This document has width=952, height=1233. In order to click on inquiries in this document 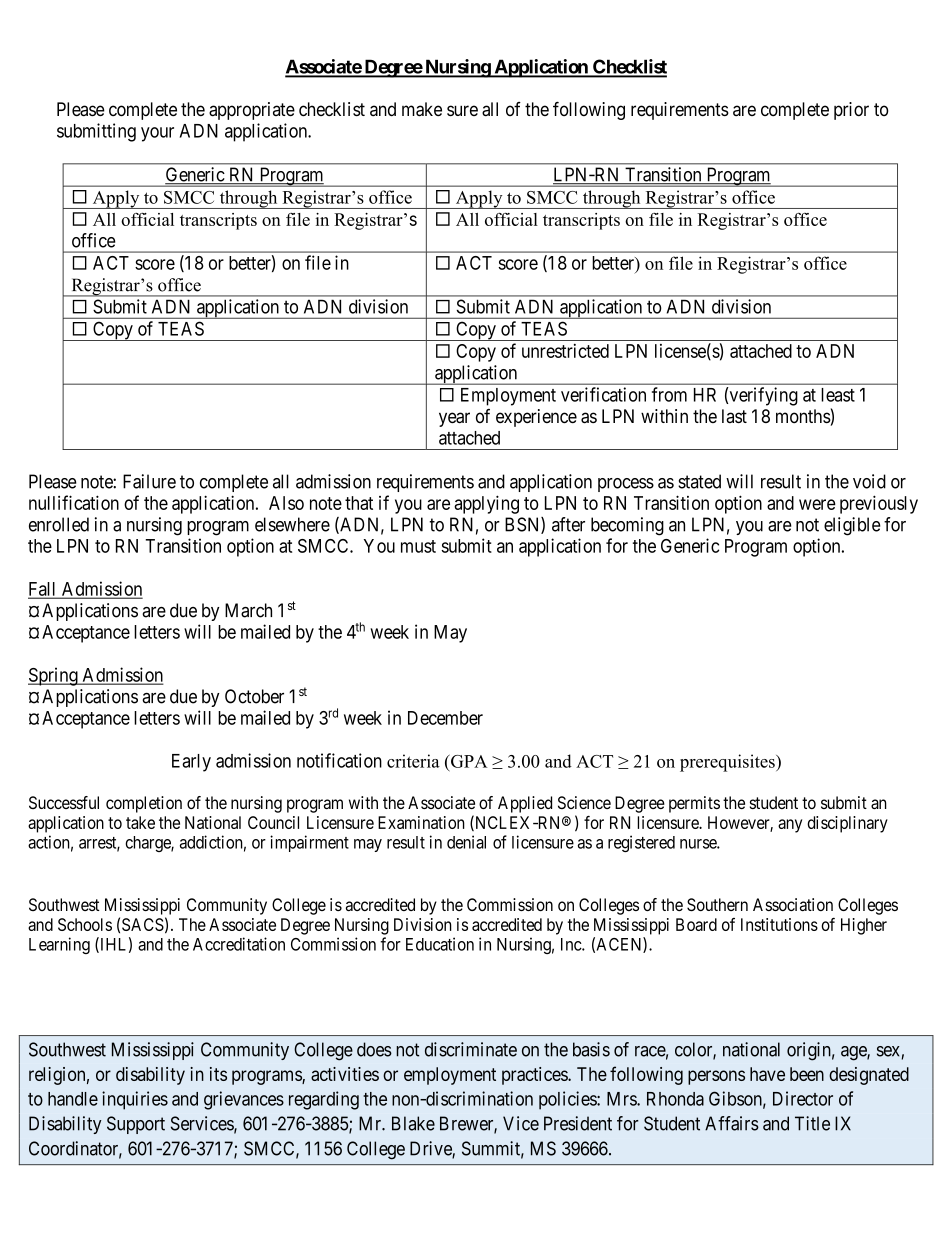, I will do `click(135, 1100)`.
